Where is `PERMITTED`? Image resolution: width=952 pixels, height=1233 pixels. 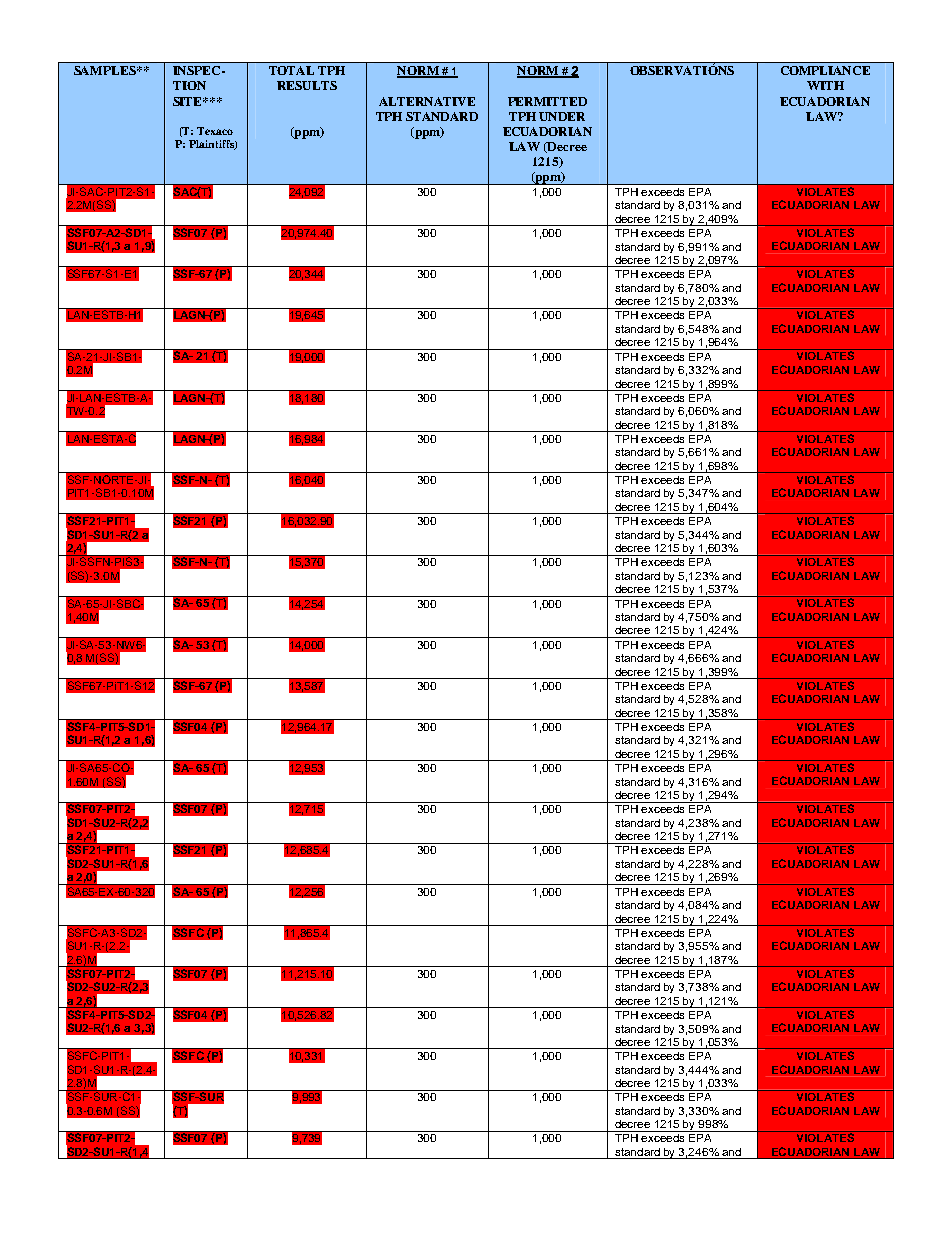
PERMITTED is located at coordinates (547, 101).
